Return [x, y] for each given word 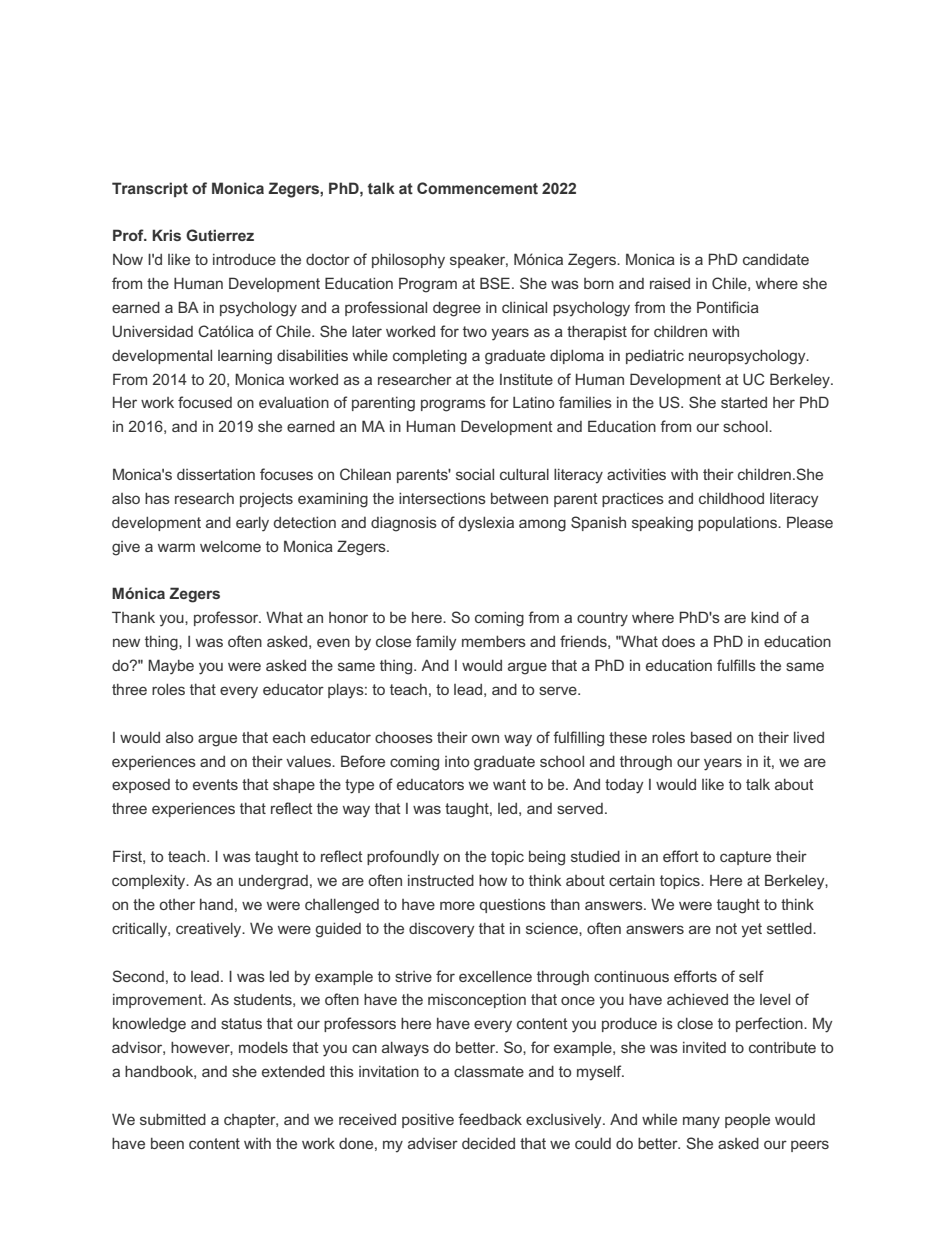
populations [738, 524]
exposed [141, 786]
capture [745, 858]
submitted [173, 1119]
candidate [776, 259]
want [509, 784]
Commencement [477, 188]
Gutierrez [220, 235]
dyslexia [486, 524]
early [252, 524]
